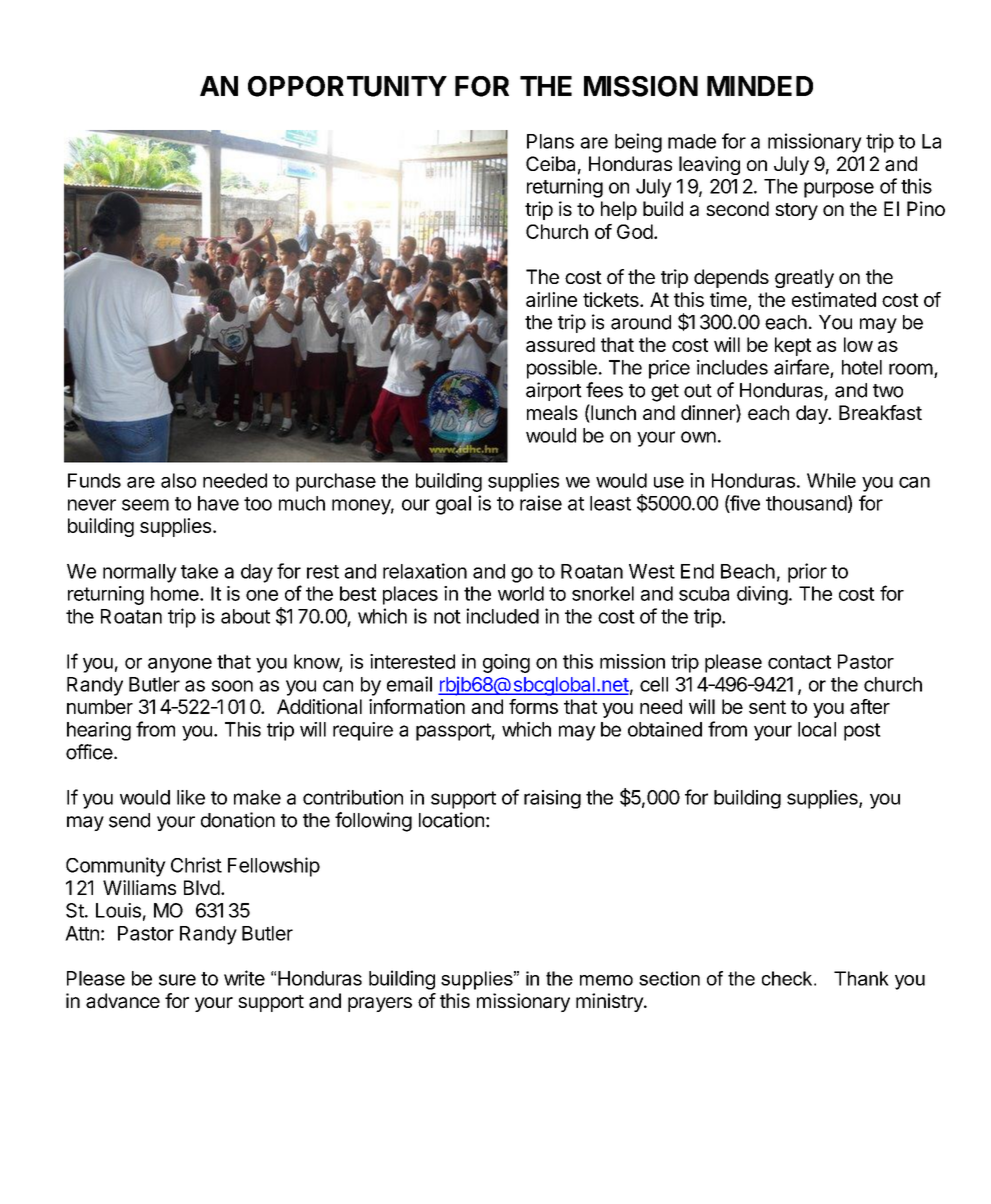 The image size is (991, 1204). I want to click on OPPORTUNITY, so click(347, 86).
